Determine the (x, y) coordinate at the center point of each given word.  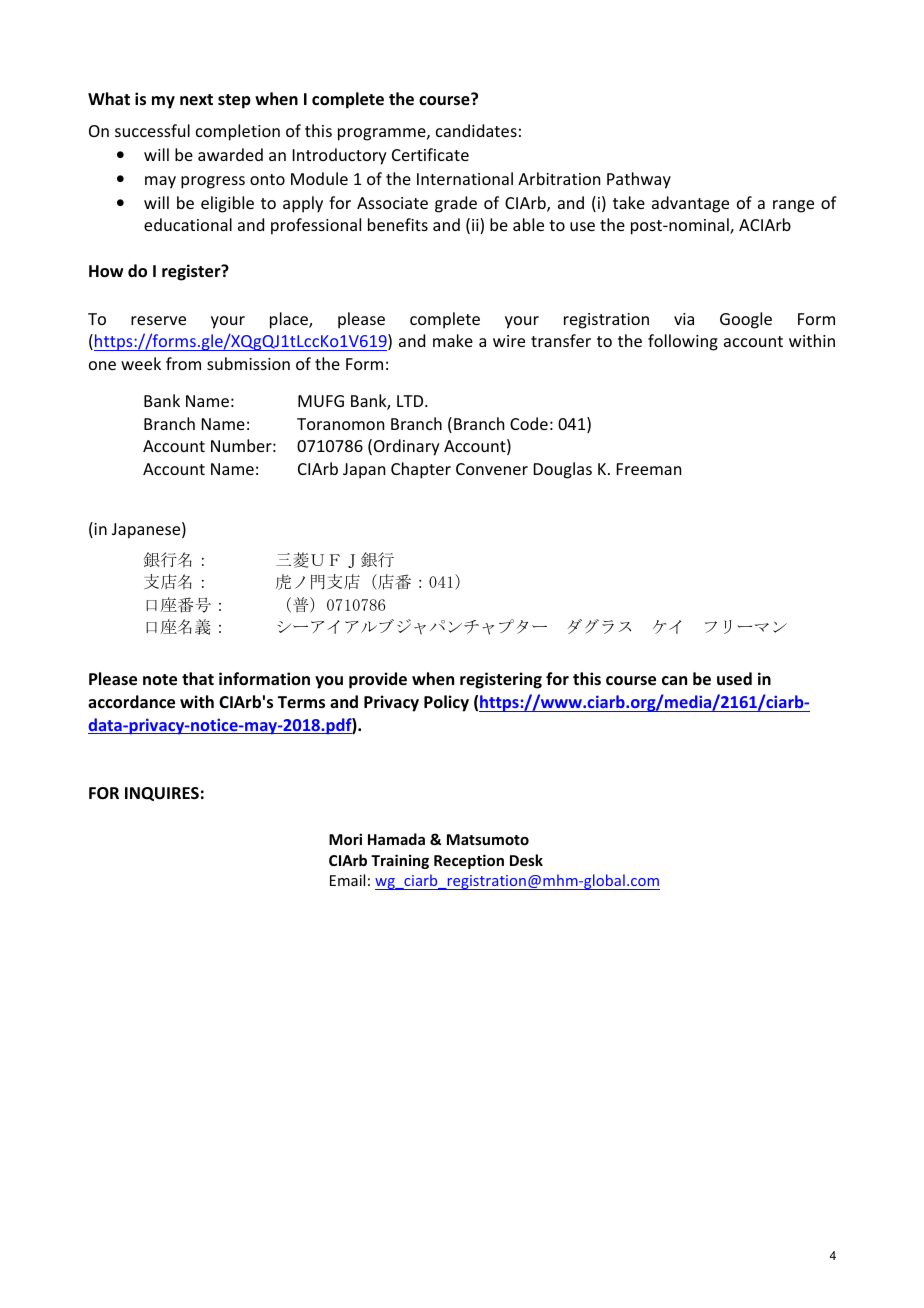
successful (152, 130)
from (183, 363)
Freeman (649, 469)
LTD (411, 401)
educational (188, 224)
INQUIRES (162, 794)
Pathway (639, 180)
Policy (446, 703)
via (684, 319)
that (198, 678)
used (734, 679)
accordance (131, 702)
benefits (398, 224)
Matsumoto (488, 839)
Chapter (421, 470)
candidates (476, 130)
